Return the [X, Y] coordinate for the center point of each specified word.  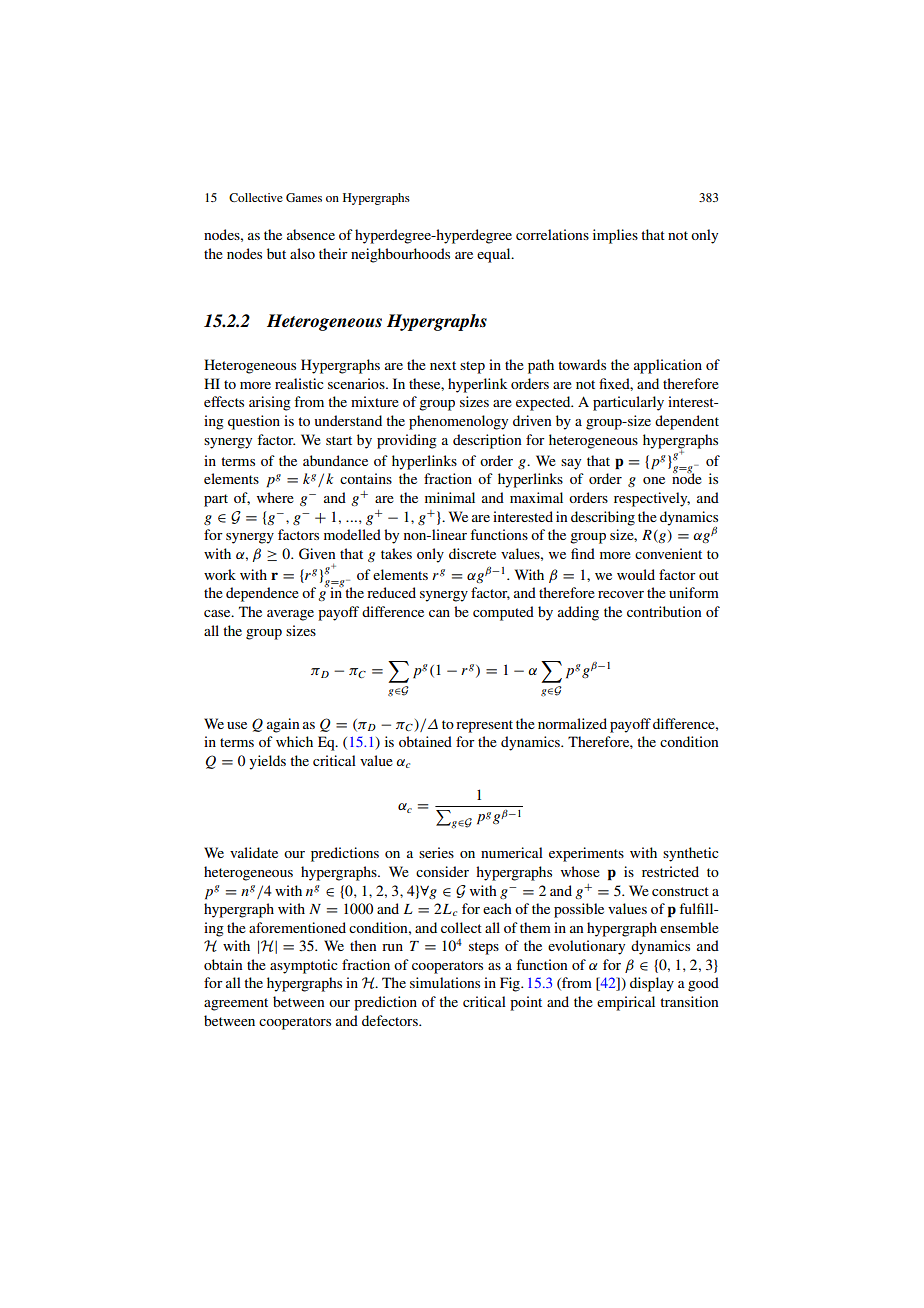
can [439, 613]
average [290, 615]
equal [495, 255]
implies [615, 236]
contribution [664, 611]
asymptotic [304, 966]
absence [311, 234]
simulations [445, 982]
